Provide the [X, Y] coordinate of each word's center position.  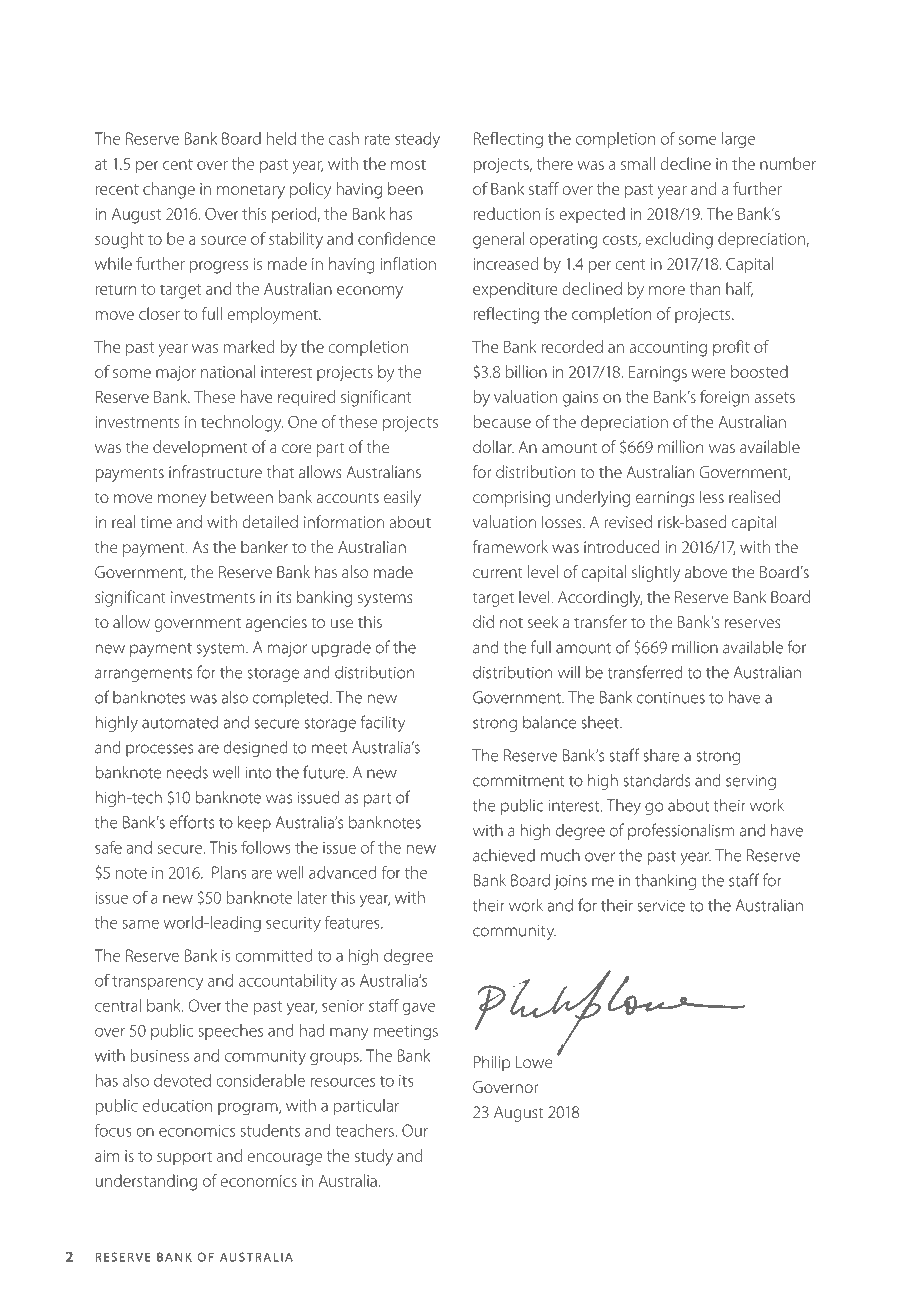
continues [671, 698]
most [408, 165]
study [374, 1157]
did [483, 621]
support [184, 1158]
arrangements [143, 675]
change [169, 190]
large [738, 140]
